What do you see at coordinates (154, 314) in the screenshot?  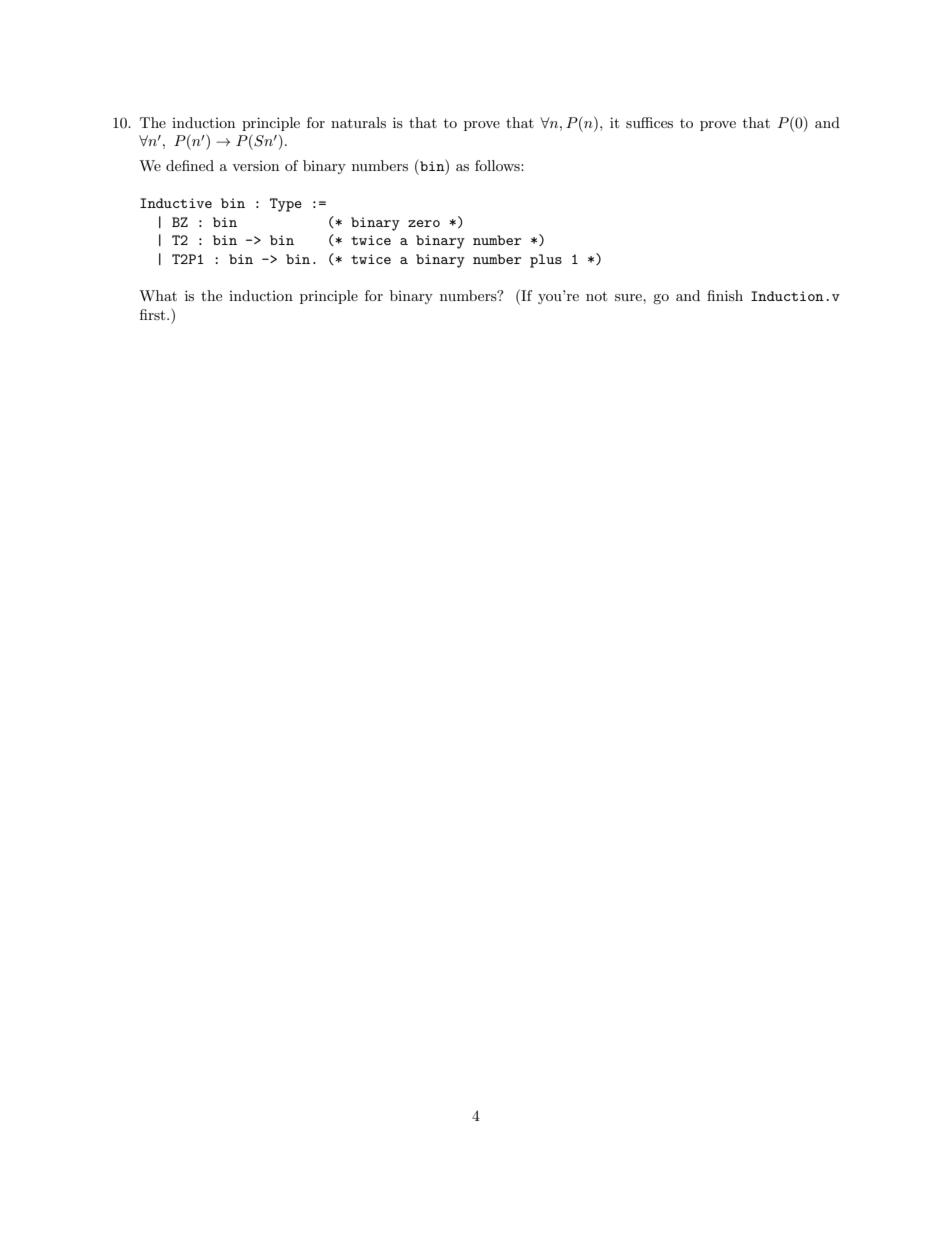 I see `first` at bounding box center [154, 314].
